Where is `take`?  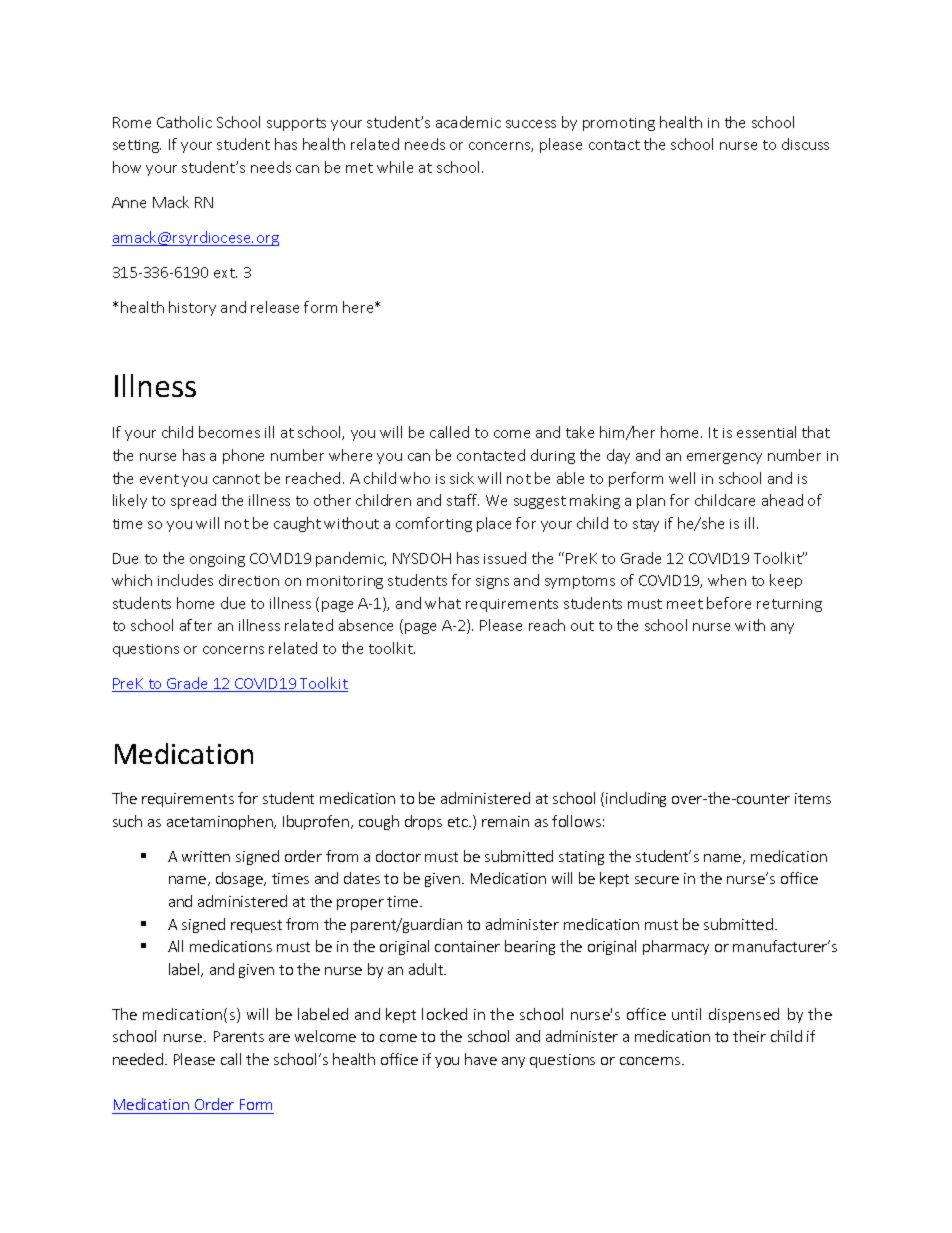
take is located at coordinates (580, 432).
